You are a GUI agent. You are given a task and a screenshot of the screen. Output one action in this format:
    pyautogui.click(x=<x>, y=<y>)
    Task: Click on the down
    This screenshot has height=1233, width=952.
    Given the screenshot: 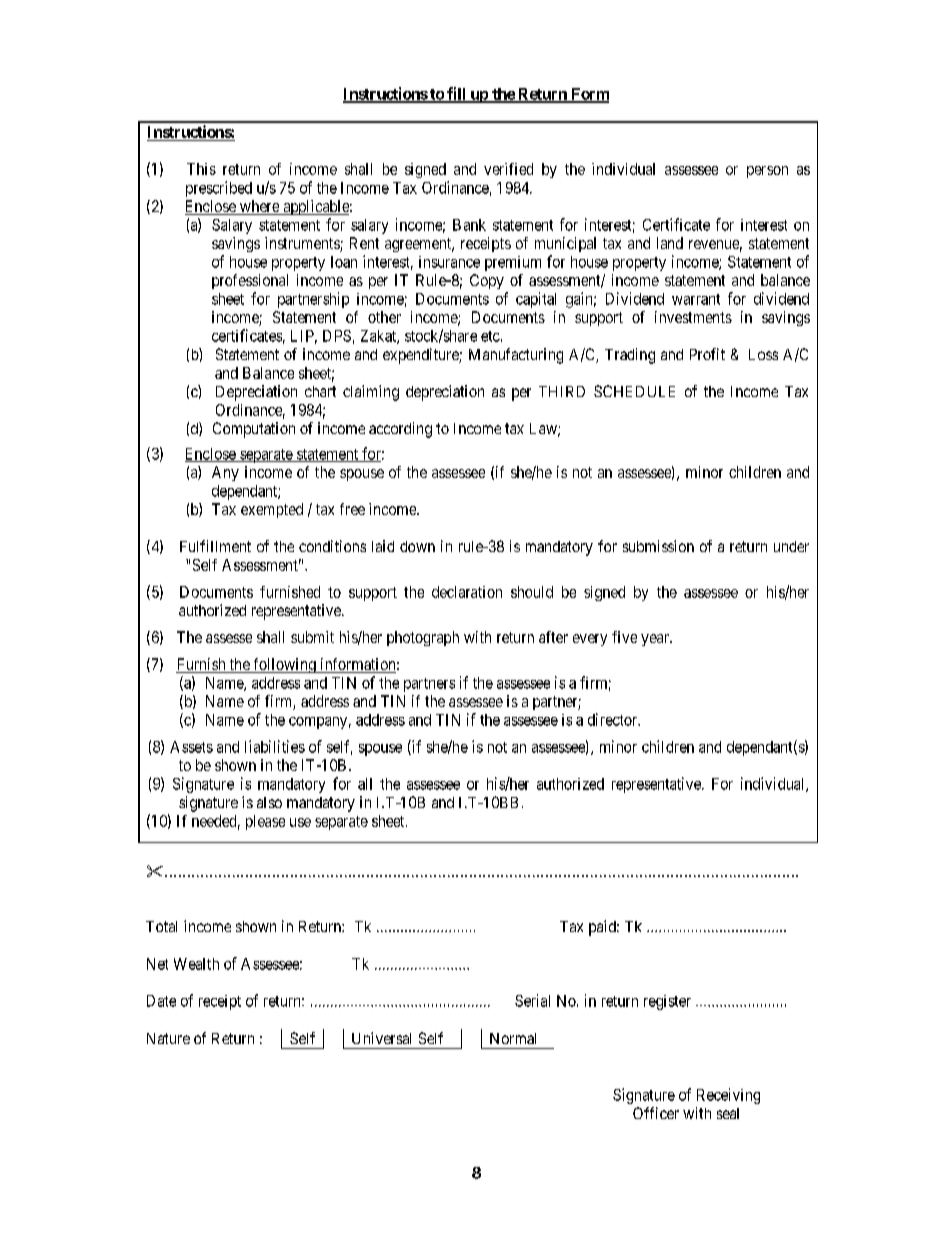 What is the action you would take?
    pyautogui.click(x=417, y=546)
